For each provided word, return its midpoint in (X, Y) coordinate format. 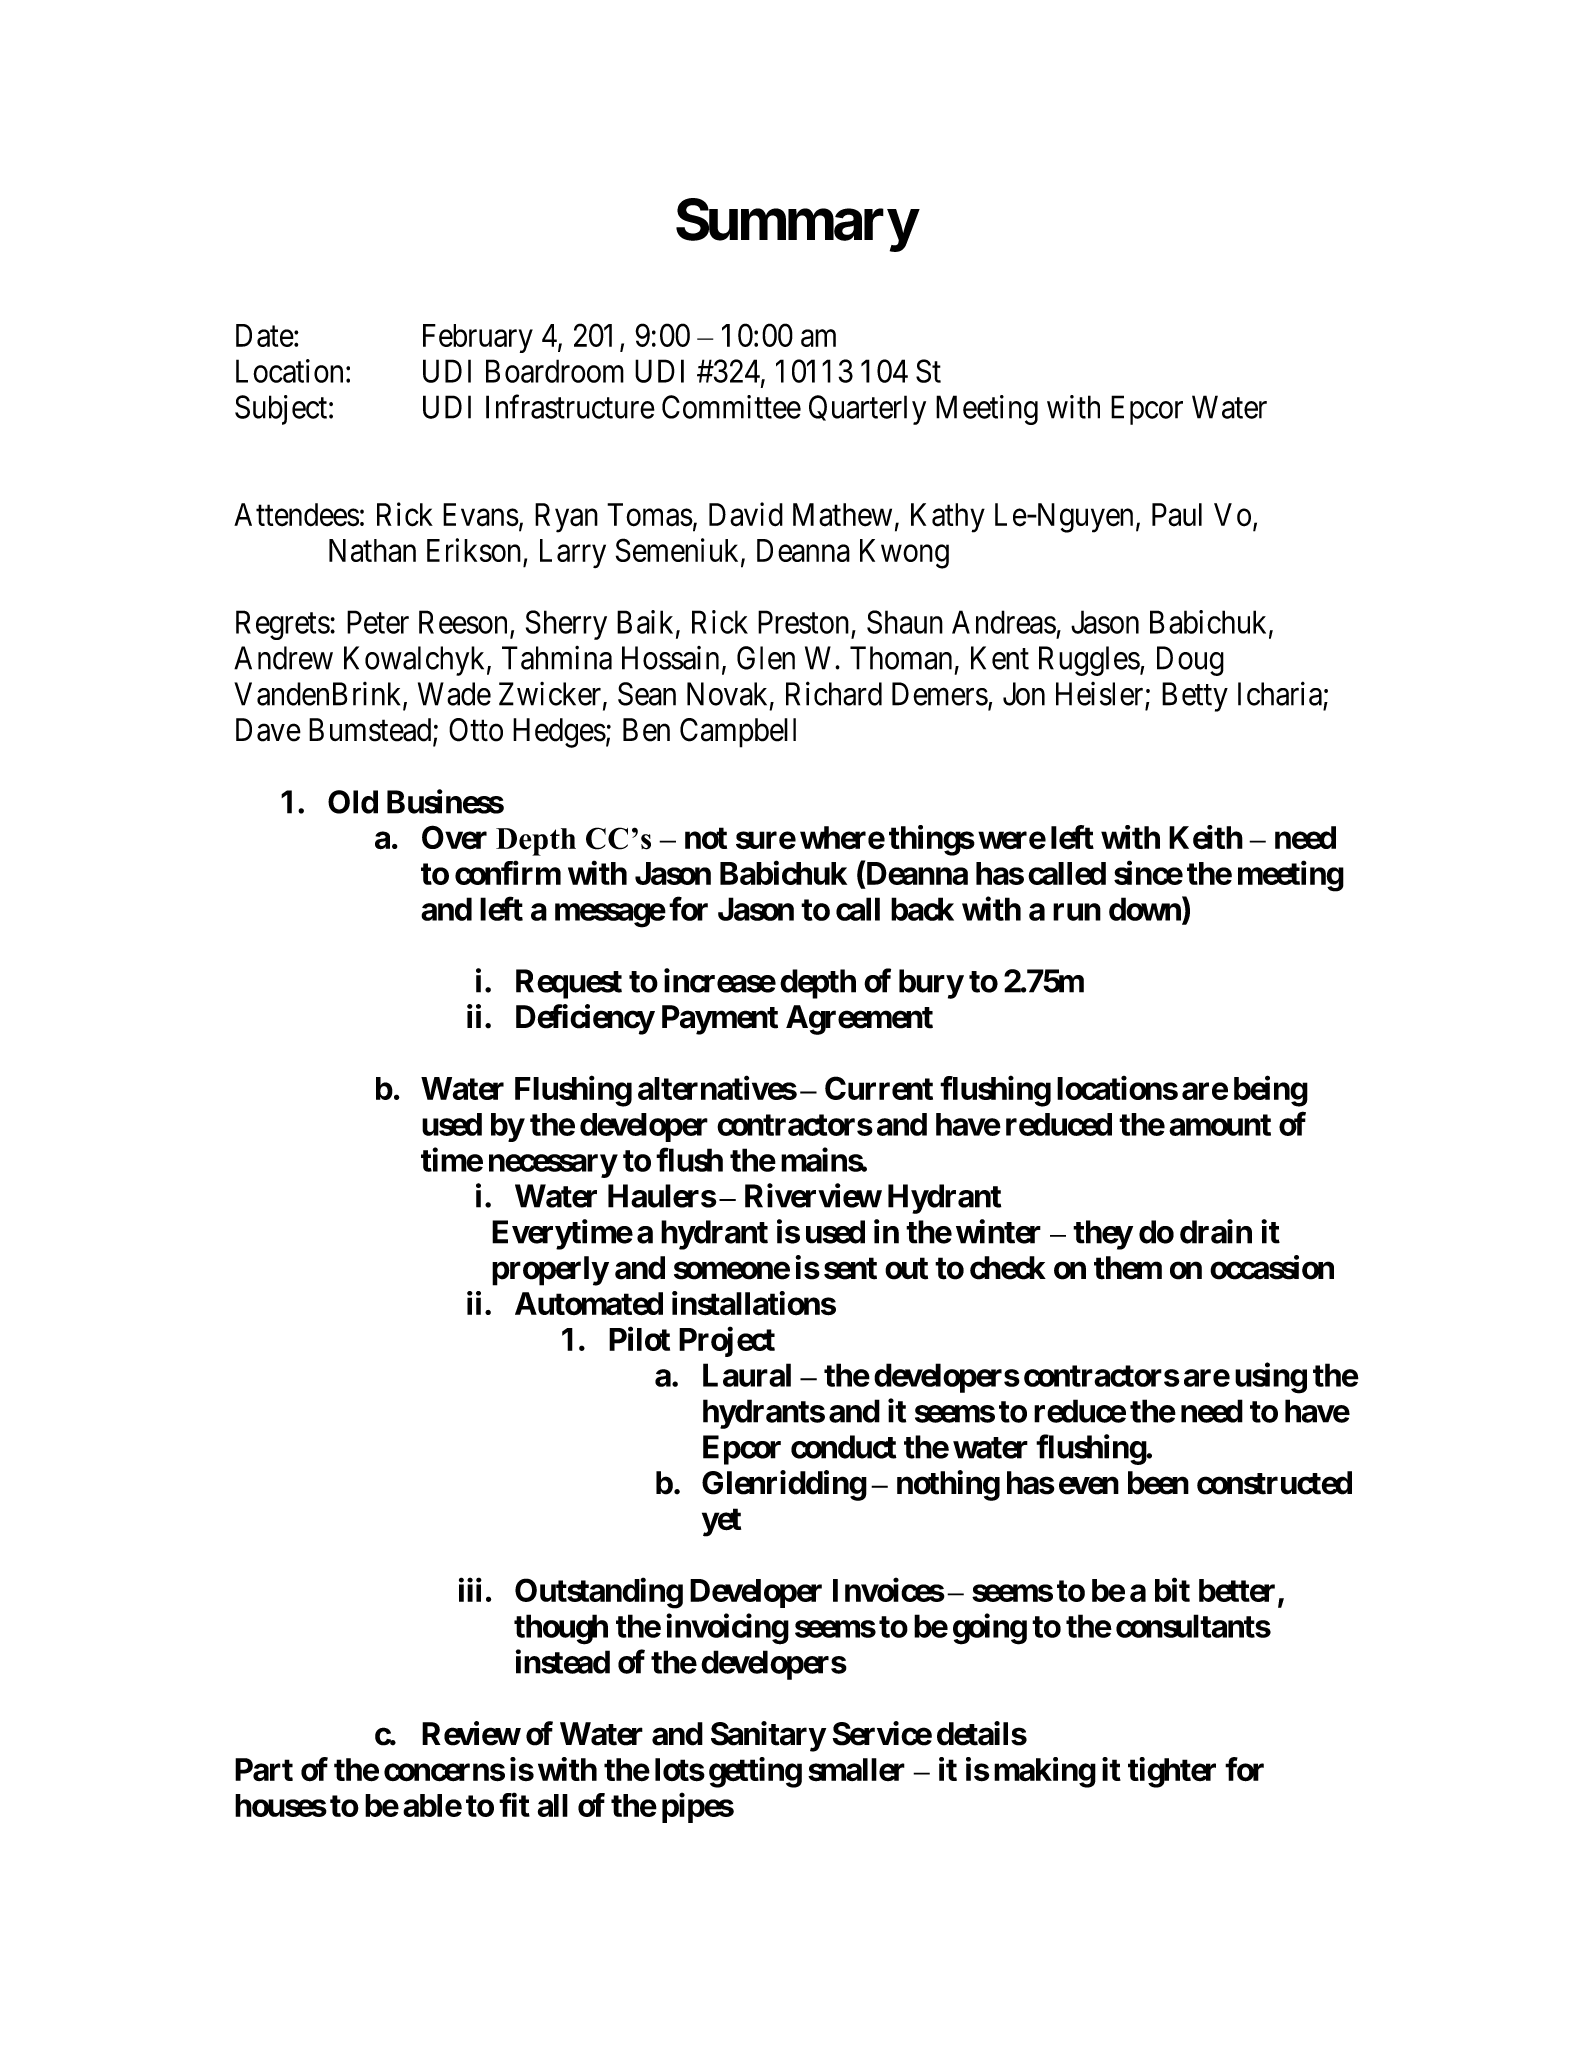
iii (470, 1590)
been (1158, 1483)
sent (850, 1268)
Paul (1177, 515)
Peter (378, 622)
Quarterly (867, 410)
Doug (1190, 661)
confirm (508, 873)
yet (721, 1522)
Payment (720, 1020)
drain (1216, 1231)
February (478, 338)
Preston (803, 622)
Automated (589, 1304)
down (1146, 909)
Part (264, 1769)
